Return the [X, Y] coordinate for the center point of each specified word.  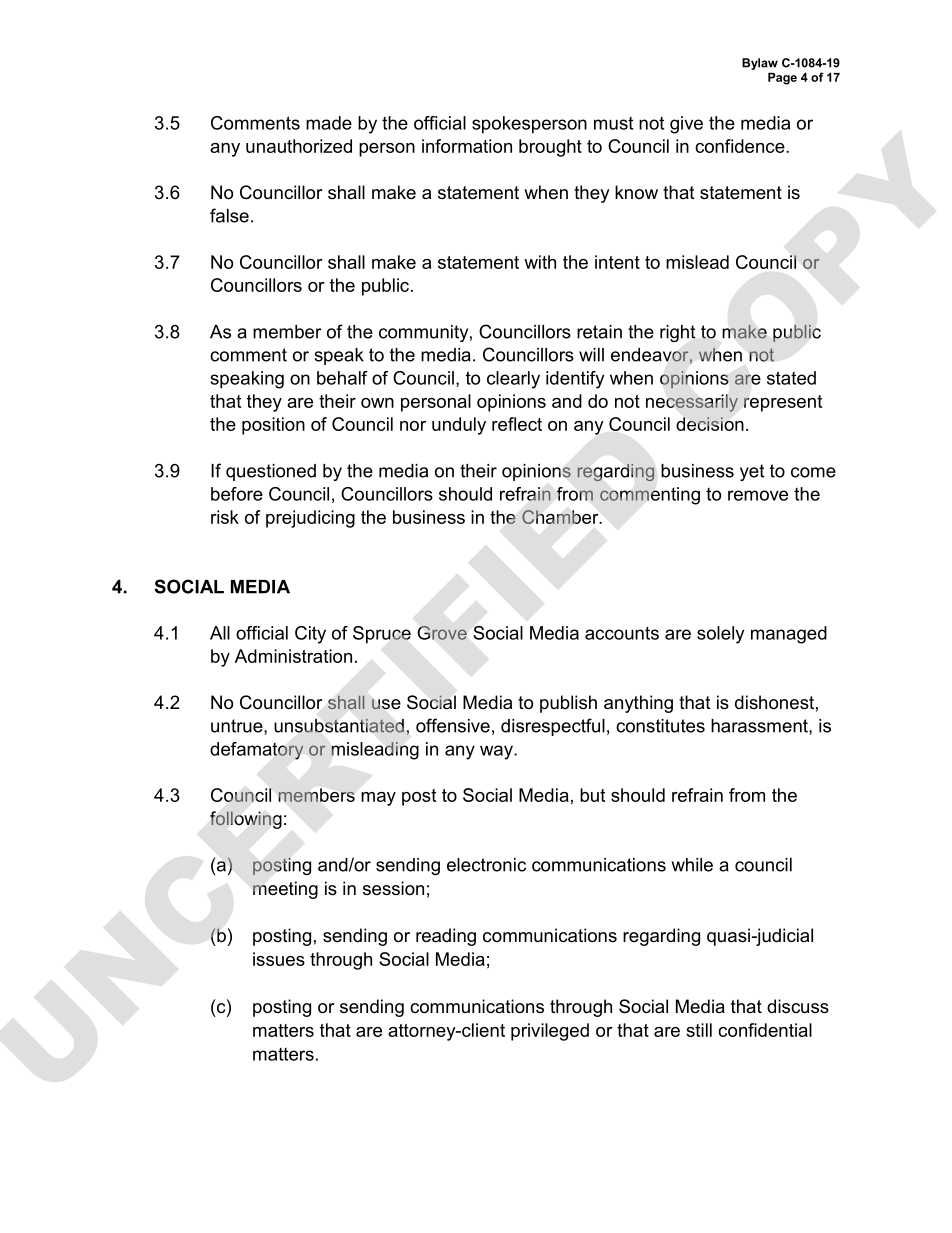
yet [752, 472]
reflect [517, 424]
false [229, 215]
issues [279, 959]
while [692, 865]
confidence [741, 146]
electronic [486, 865]
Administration [293, 656]
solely [720, 635]
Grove [442, 633]
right [677, 333]
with [540, 262]
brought [550, 148]
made [329, 123]
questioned [271, 472]
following [246, 820]
